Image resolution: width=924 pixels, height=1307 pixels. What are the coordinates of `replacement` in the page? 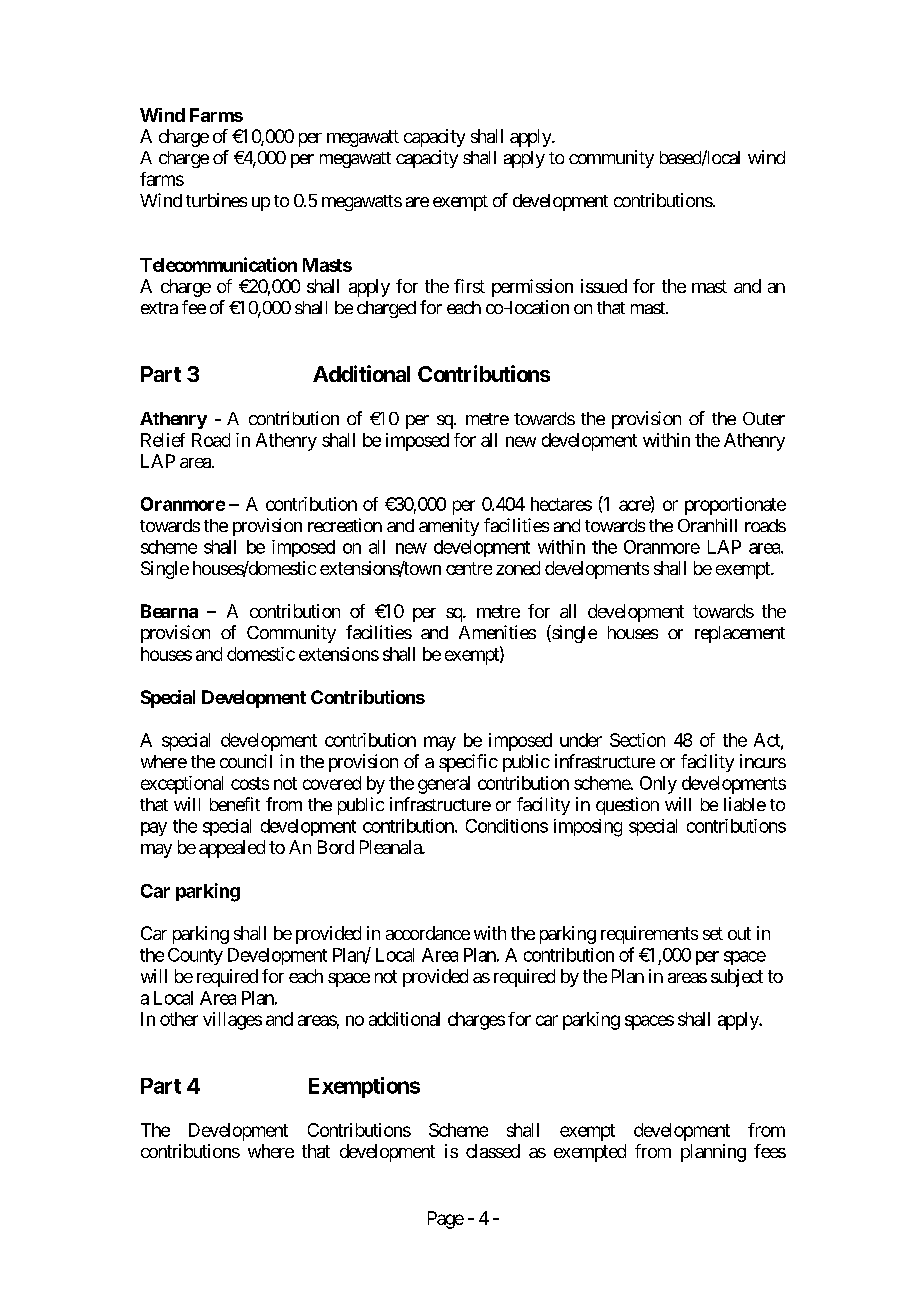 It's located at (740, 634).
